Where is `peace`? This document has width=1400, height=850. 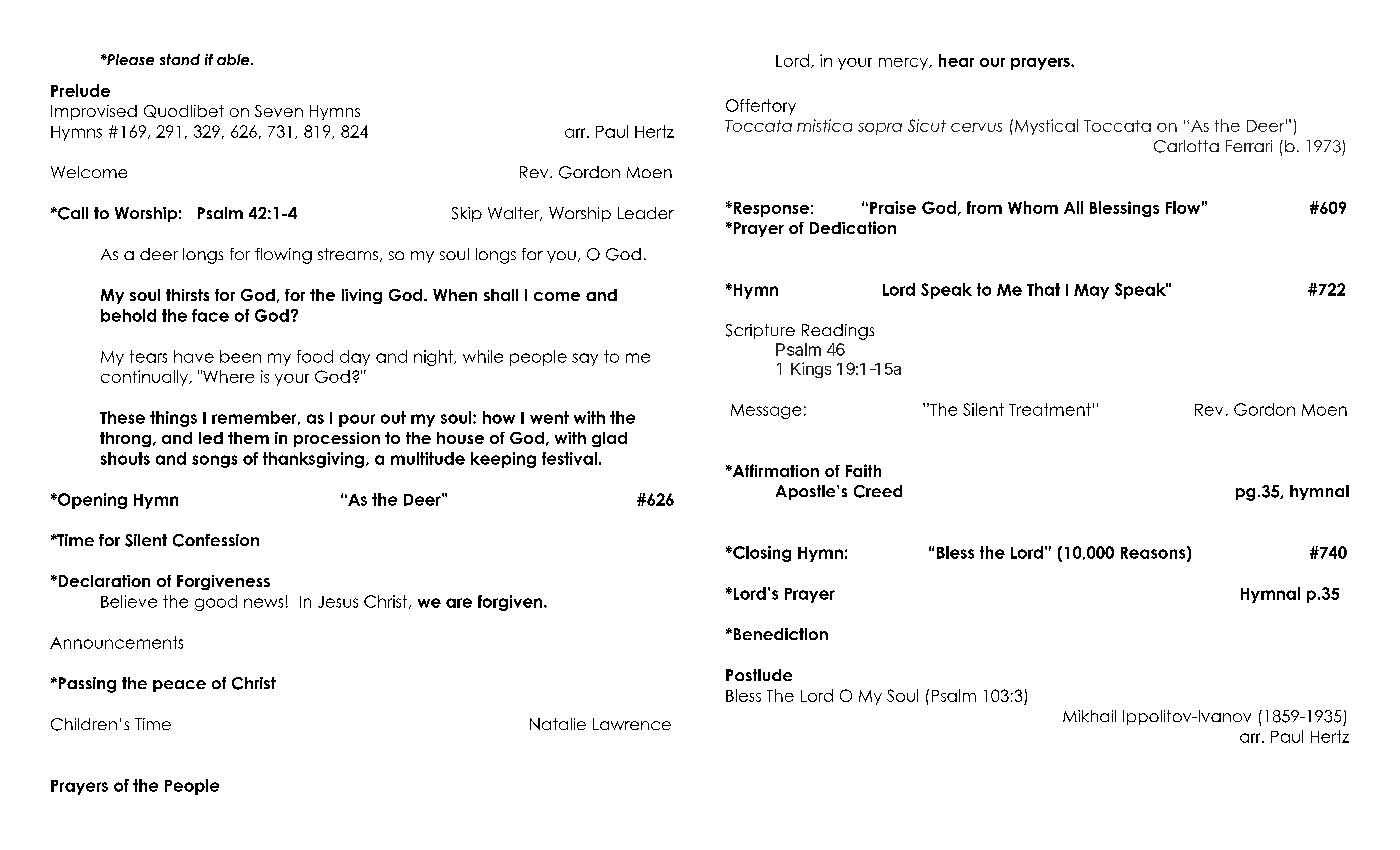 peace is located at coordinates (179, 686).
